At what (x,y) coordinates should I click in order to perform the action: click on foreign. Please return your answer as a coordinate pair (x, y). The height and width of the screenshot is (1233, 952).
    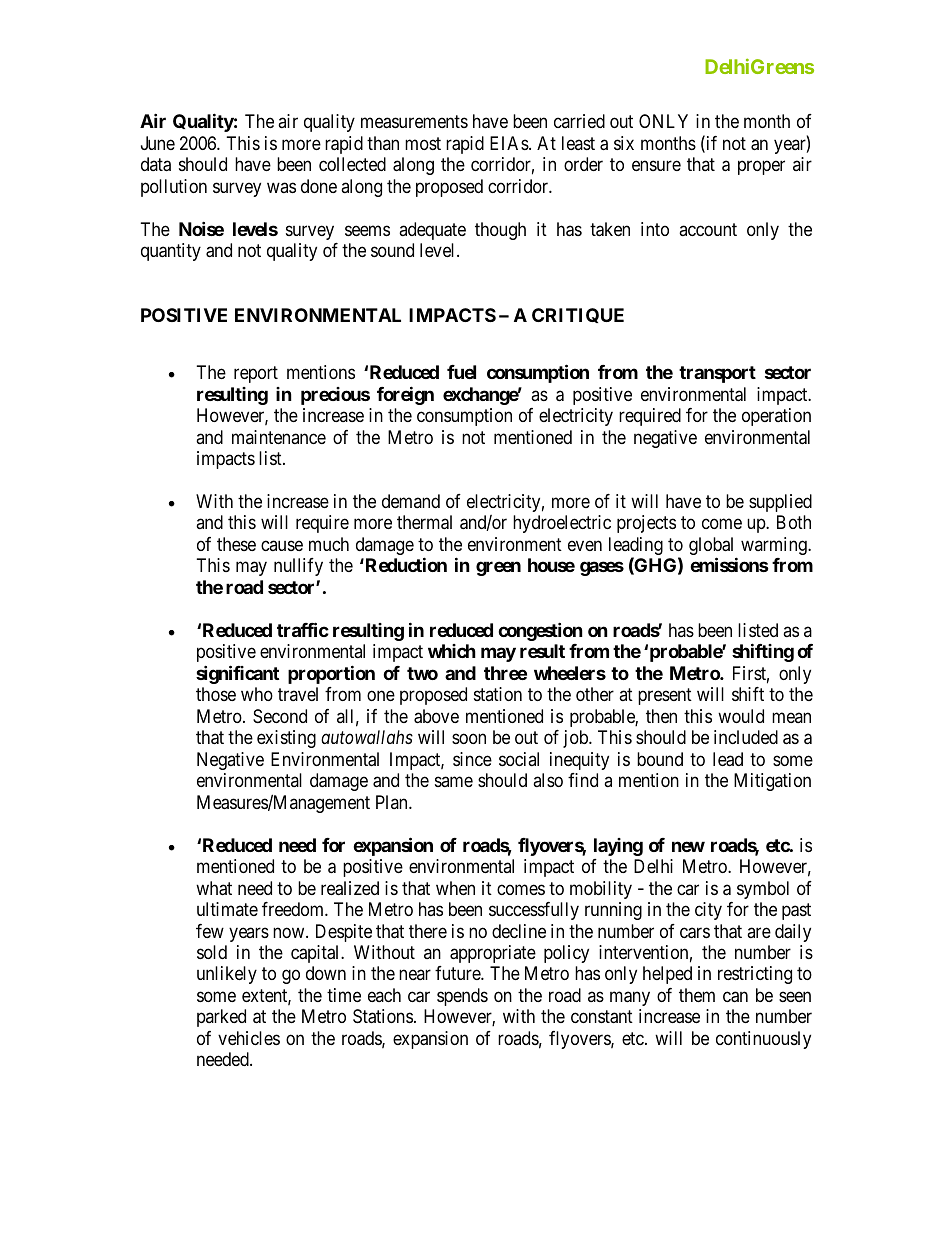
    Looking at the image, I should click on (405, 395).
